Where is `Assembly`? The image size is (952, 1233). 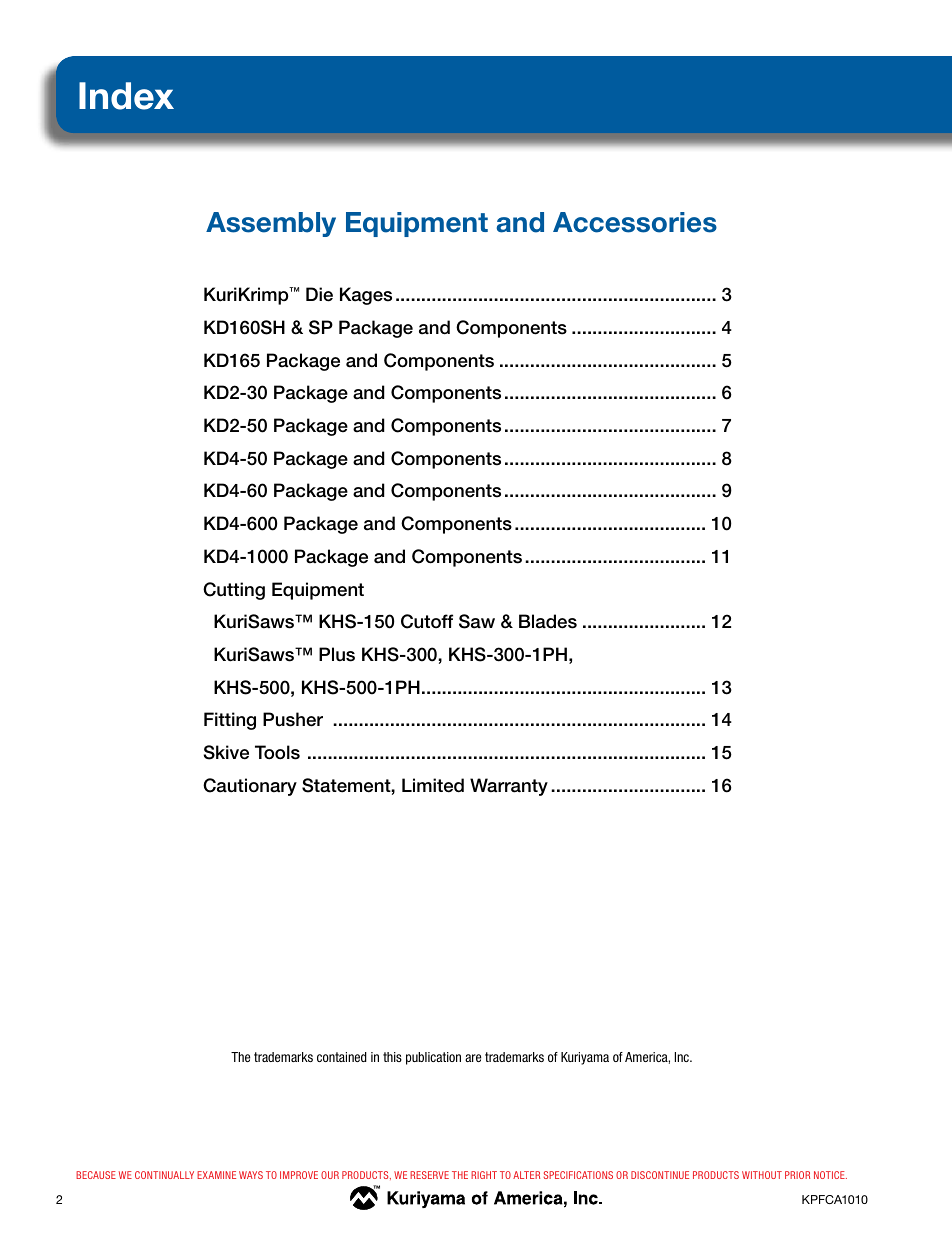
Assembly is located at coordinates (271, 224).
